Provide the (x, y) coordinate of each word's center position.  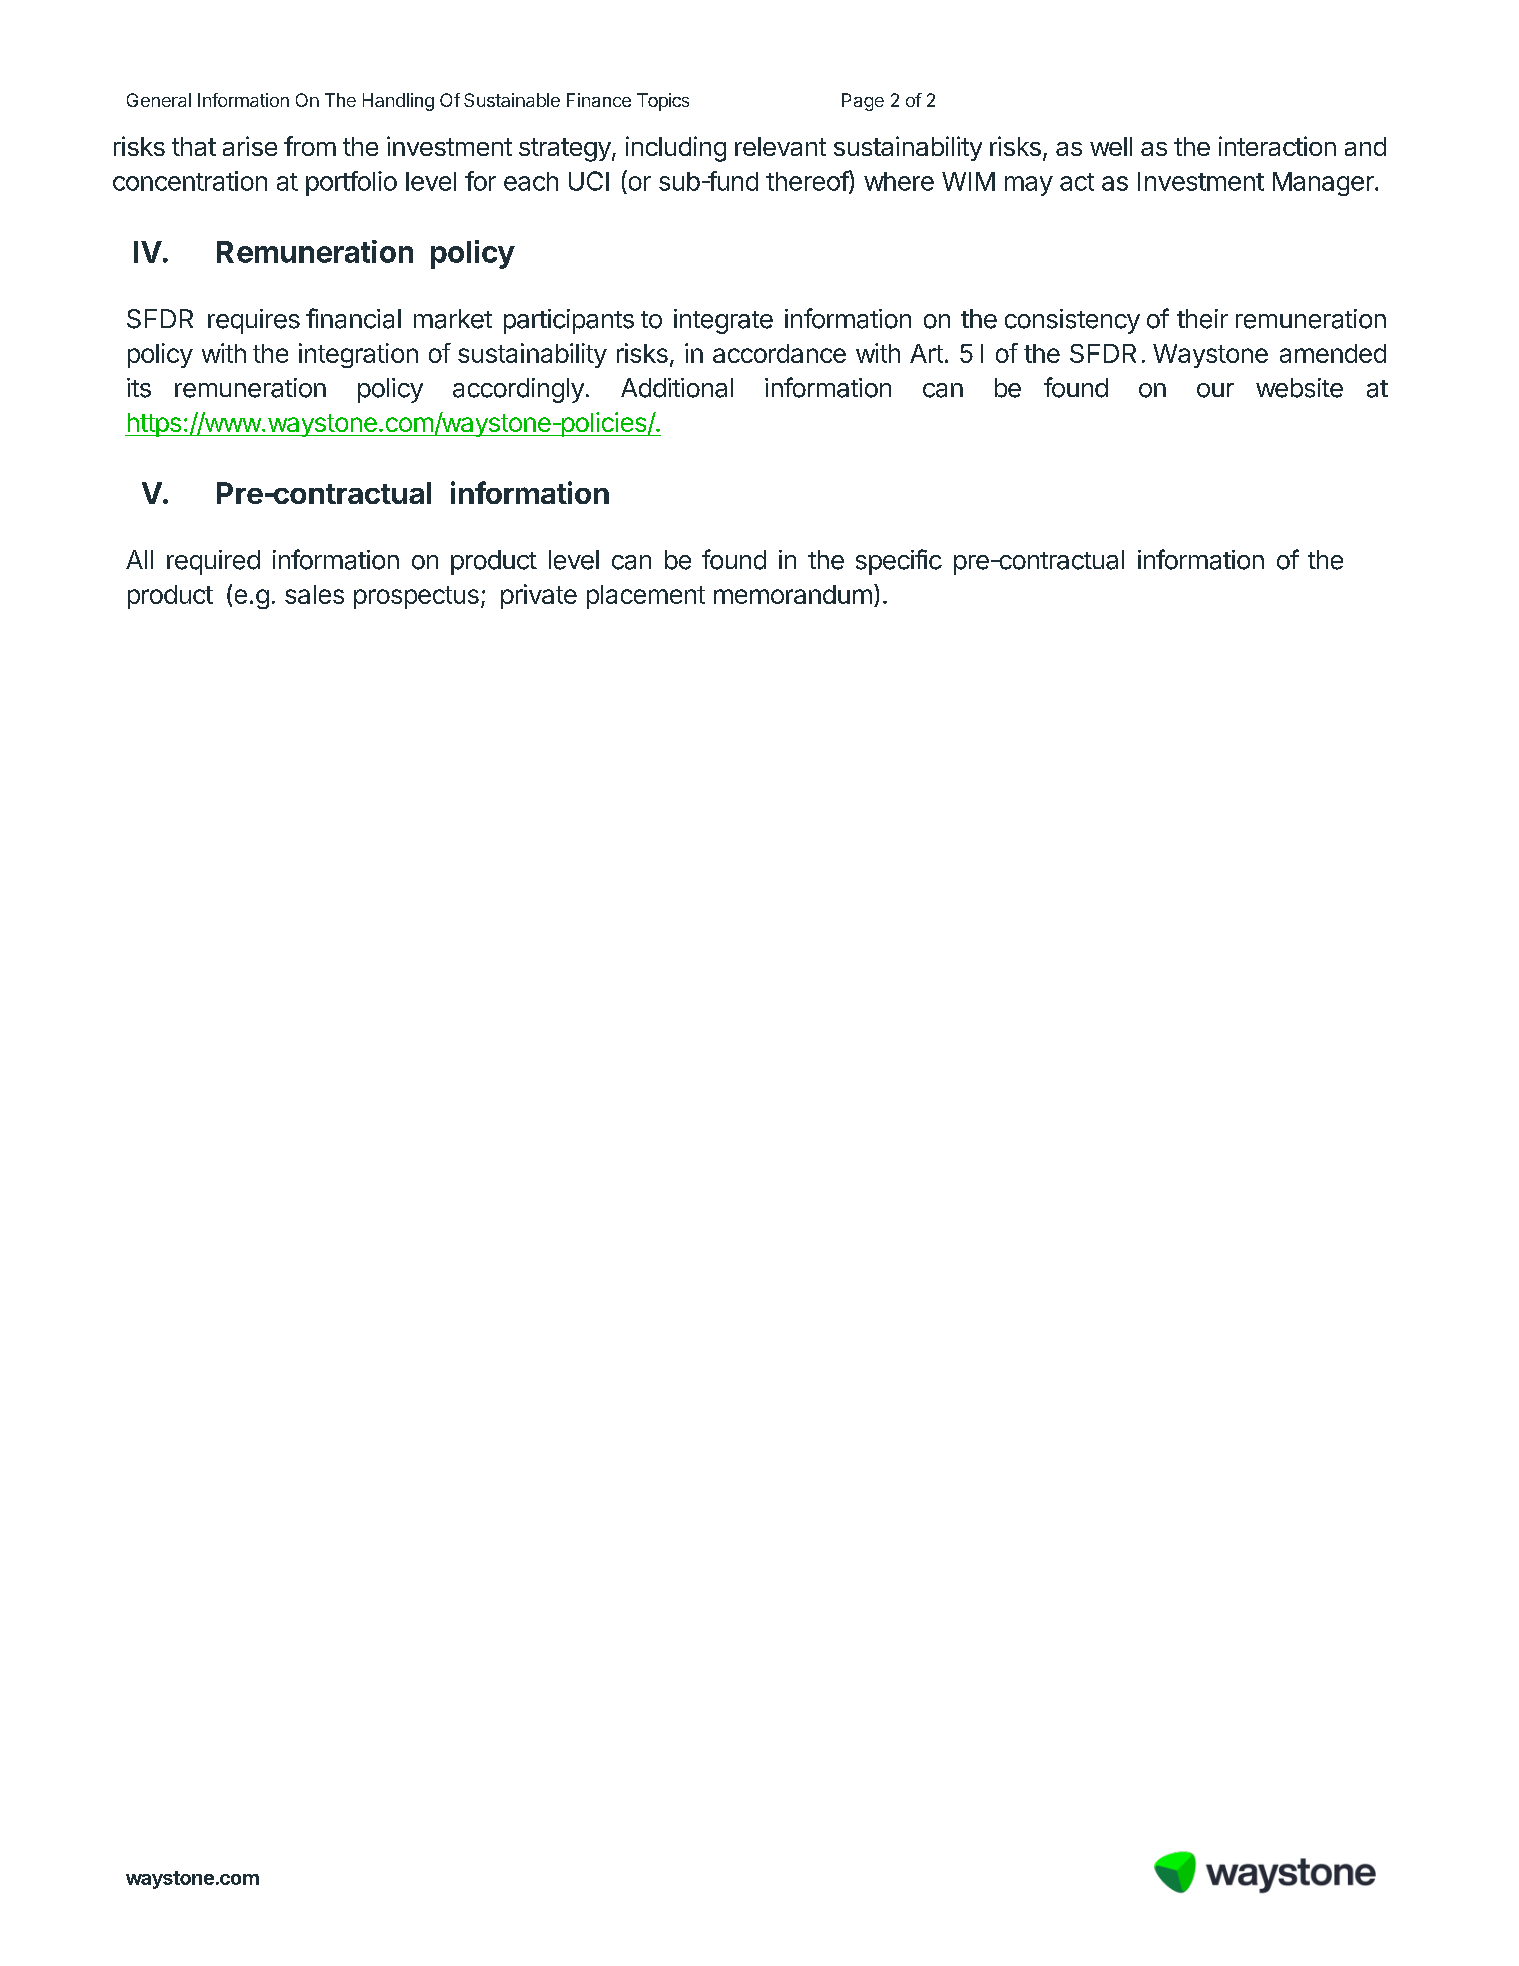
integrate (723, 321)
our (1215, 390)
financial (353, 318)
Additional (677, 388)
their (1202, 319)
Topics (663, 102)
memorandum (793, 594)
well (1111, 146)
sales (314, 594)
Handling (398, 102)
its (139, 388)
